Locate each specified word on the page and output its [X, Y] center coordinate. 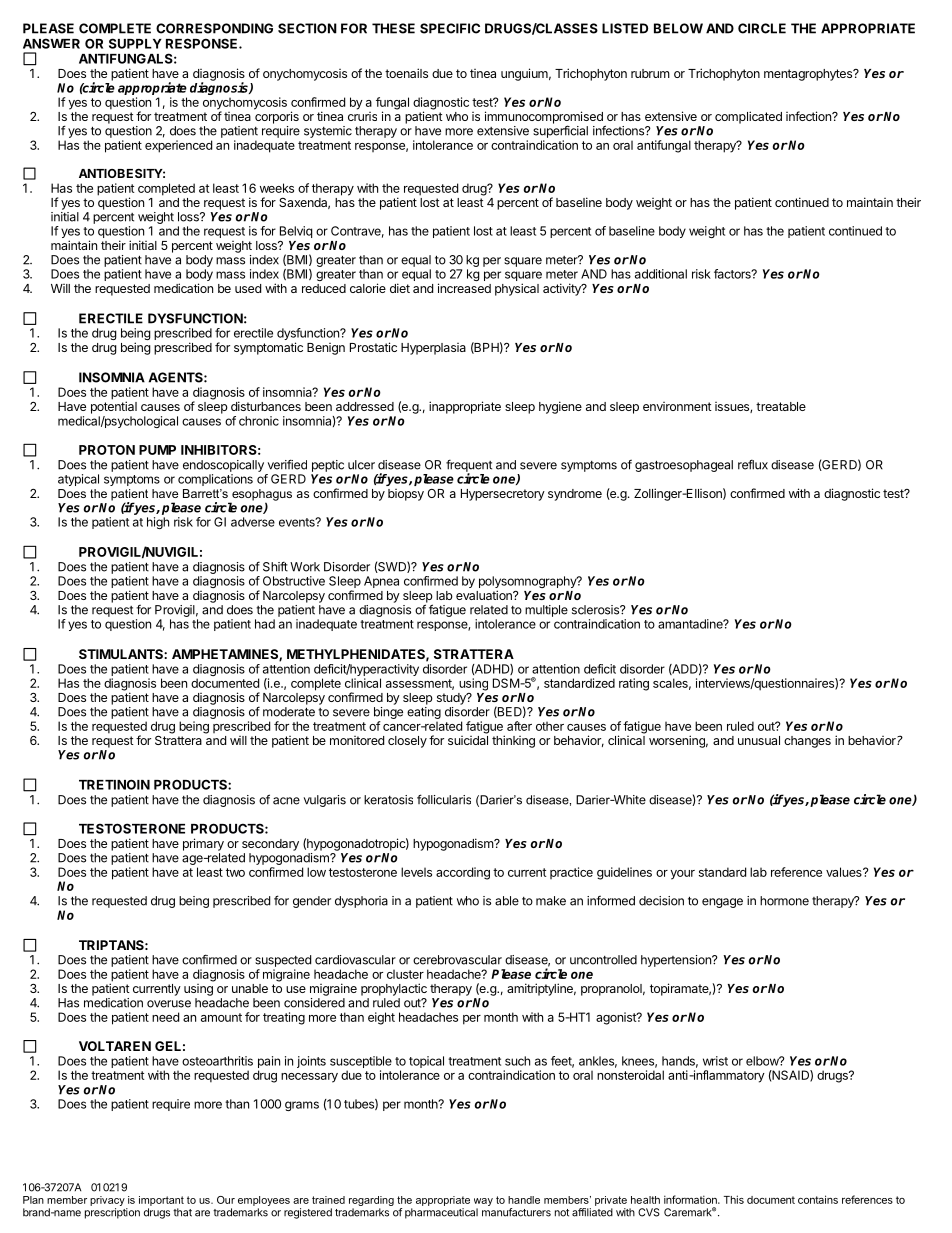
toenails [406, 73]
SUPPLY [135, 43]
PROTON [107, 450]
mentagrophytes [809, 75]
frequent [469, 466]
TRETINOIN [114, 784]
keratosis [388, 800]
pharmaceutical [441, 1213]
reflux [753, 464]
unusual [759, 740]
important [161, 1201]
